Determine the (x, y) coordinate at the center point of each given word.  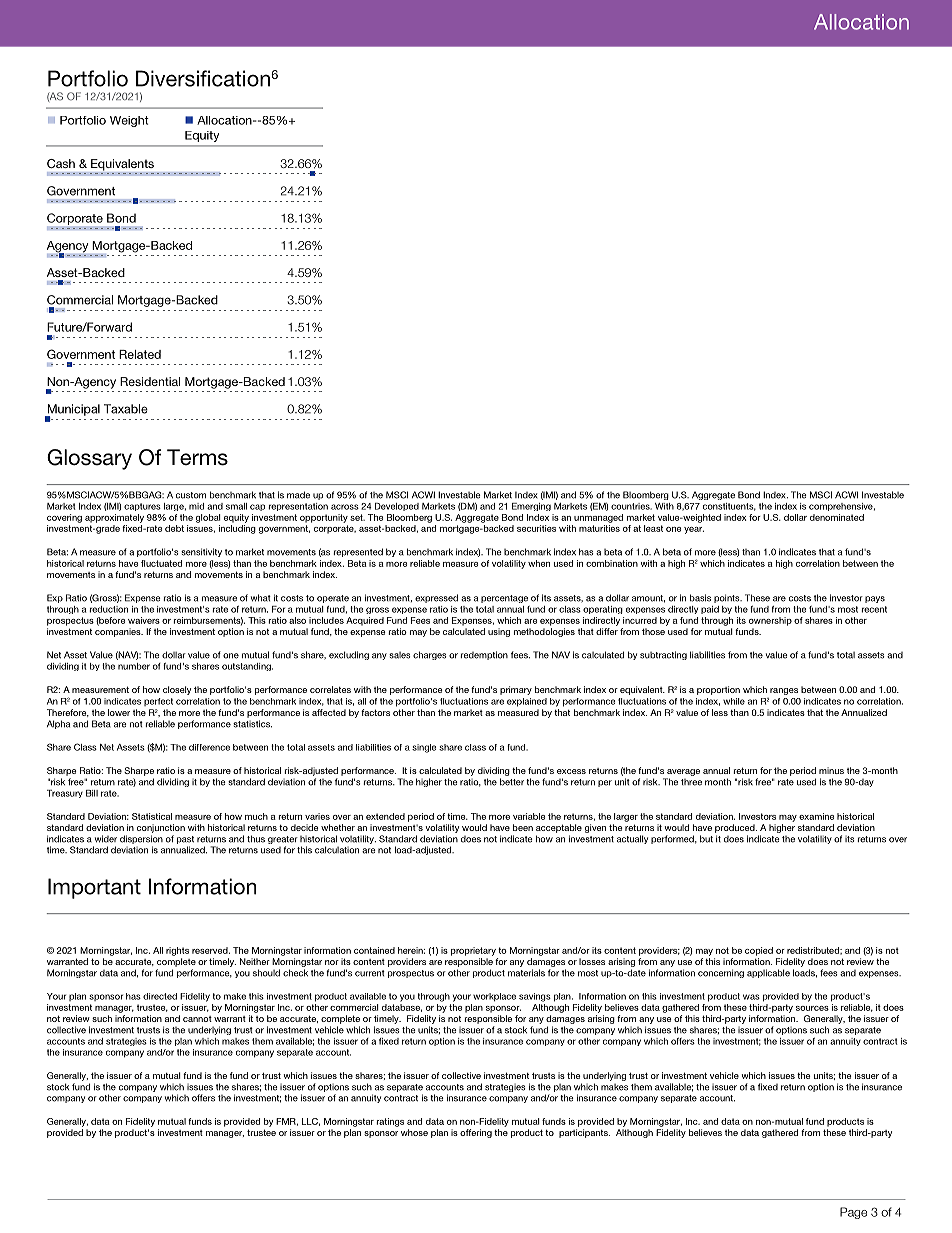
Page (853, 1213)
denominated (837, 517)
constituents (729, 507)
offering (476, 1133)
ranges (784, 691)
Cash (61, 163)
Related (140, 354)
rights (177, 951)
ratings (390, 1122)
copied (759, 951)
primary (516, 690)
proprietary (473, 951)
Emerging (531, 507)
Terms (197, 457)
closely (177, 690)
